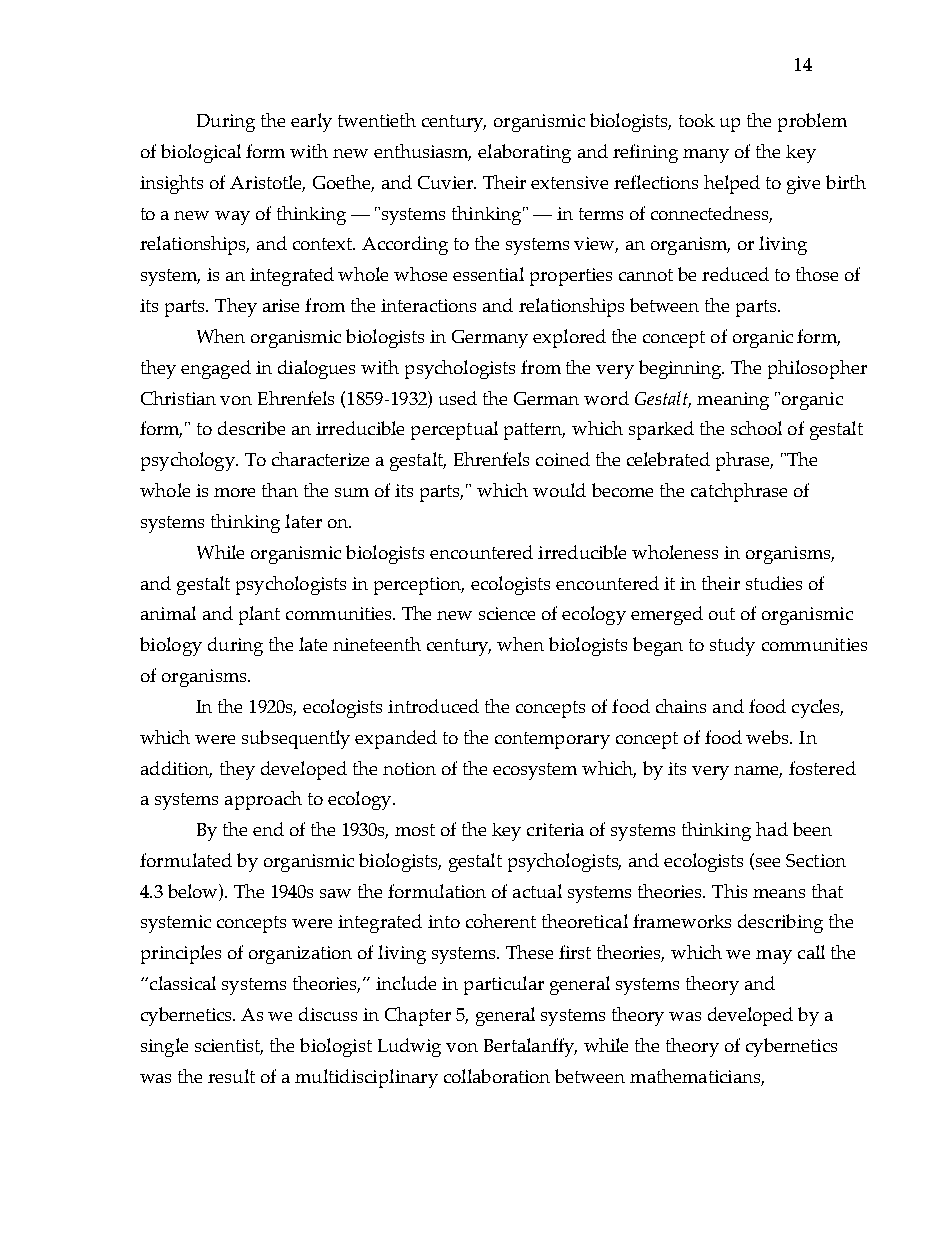 This screenshot has width=952, height=1233. I want to click on scientist, so click(229, 1046).
